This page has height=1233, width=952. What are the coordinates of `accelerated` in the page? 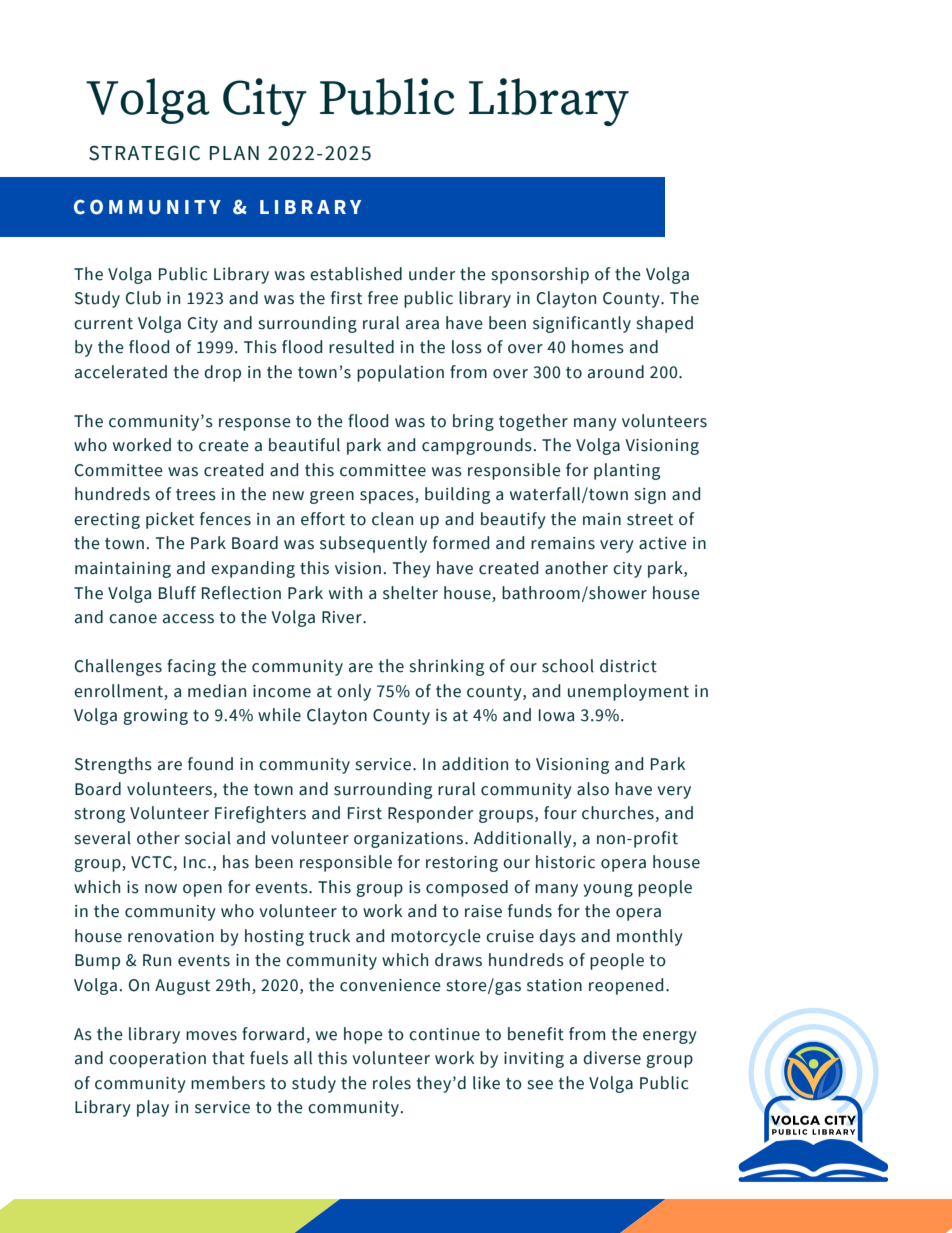 It's located at (121, 372).
